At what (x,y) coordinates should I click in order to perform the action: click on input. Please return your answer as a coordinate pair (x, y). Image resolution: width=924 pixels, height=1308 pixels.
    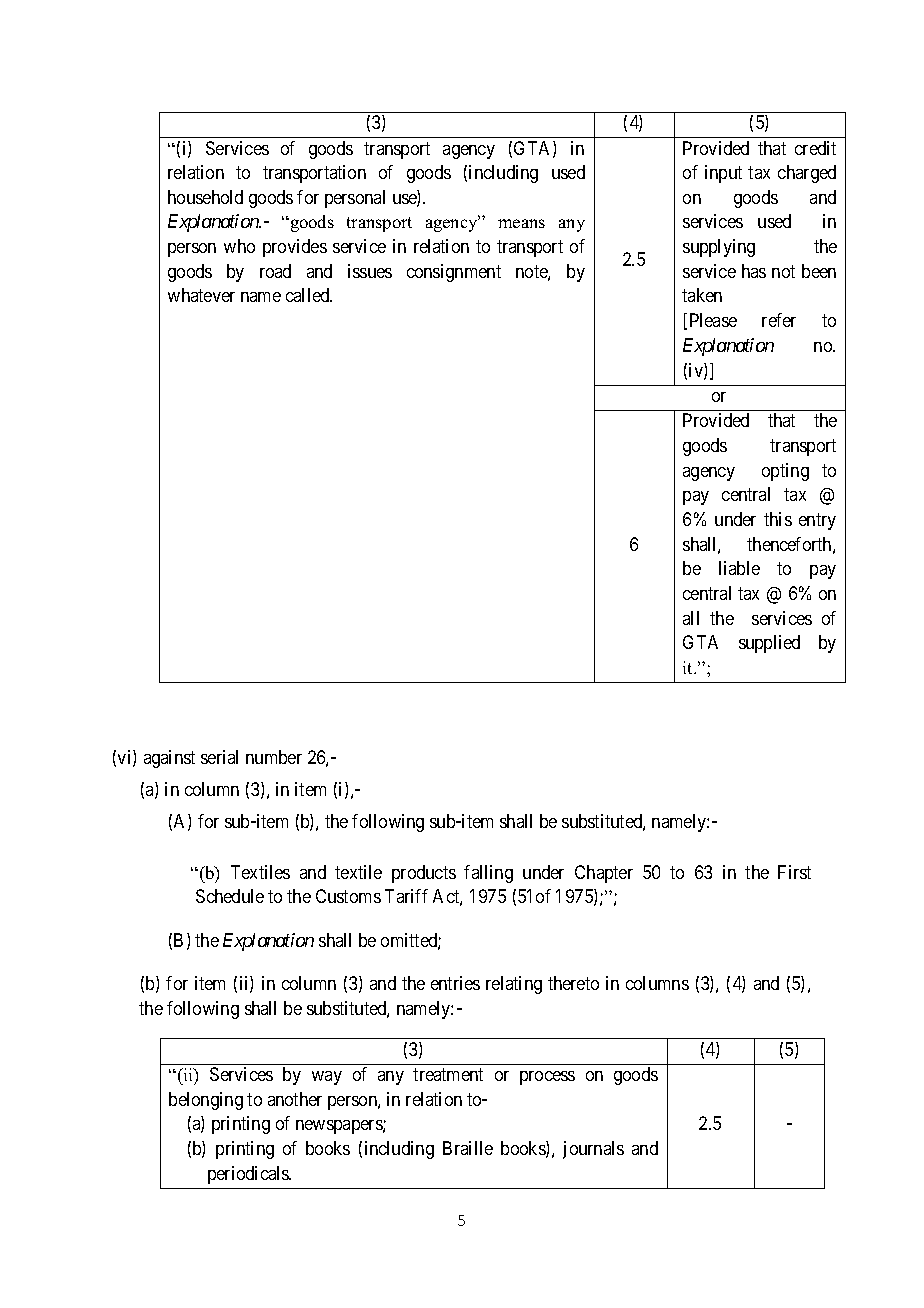
    Looking at the image, I should click on (723, 174).
